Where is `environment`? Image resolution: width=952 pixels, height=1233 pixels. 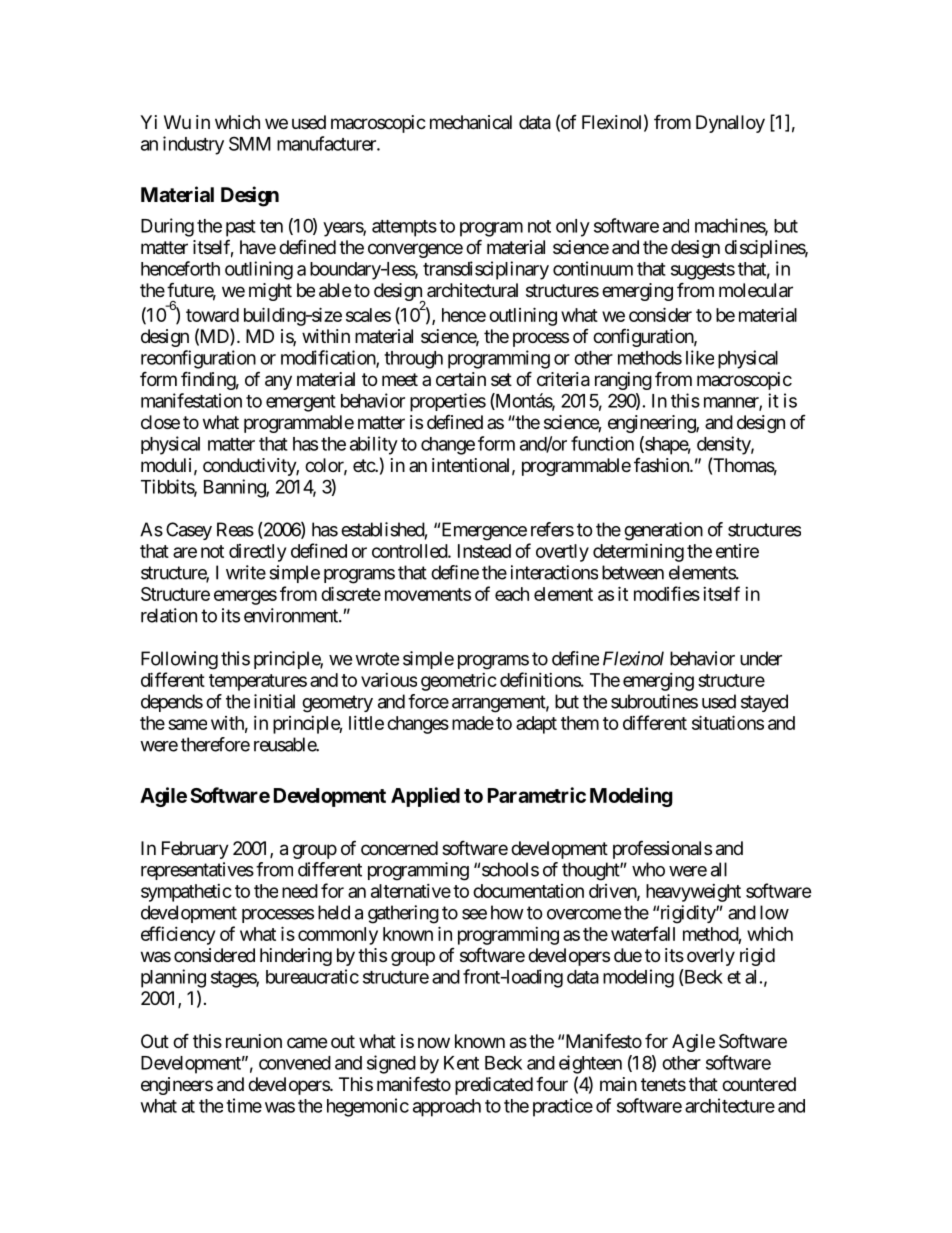 environment is located at coordinates (292, 615).
